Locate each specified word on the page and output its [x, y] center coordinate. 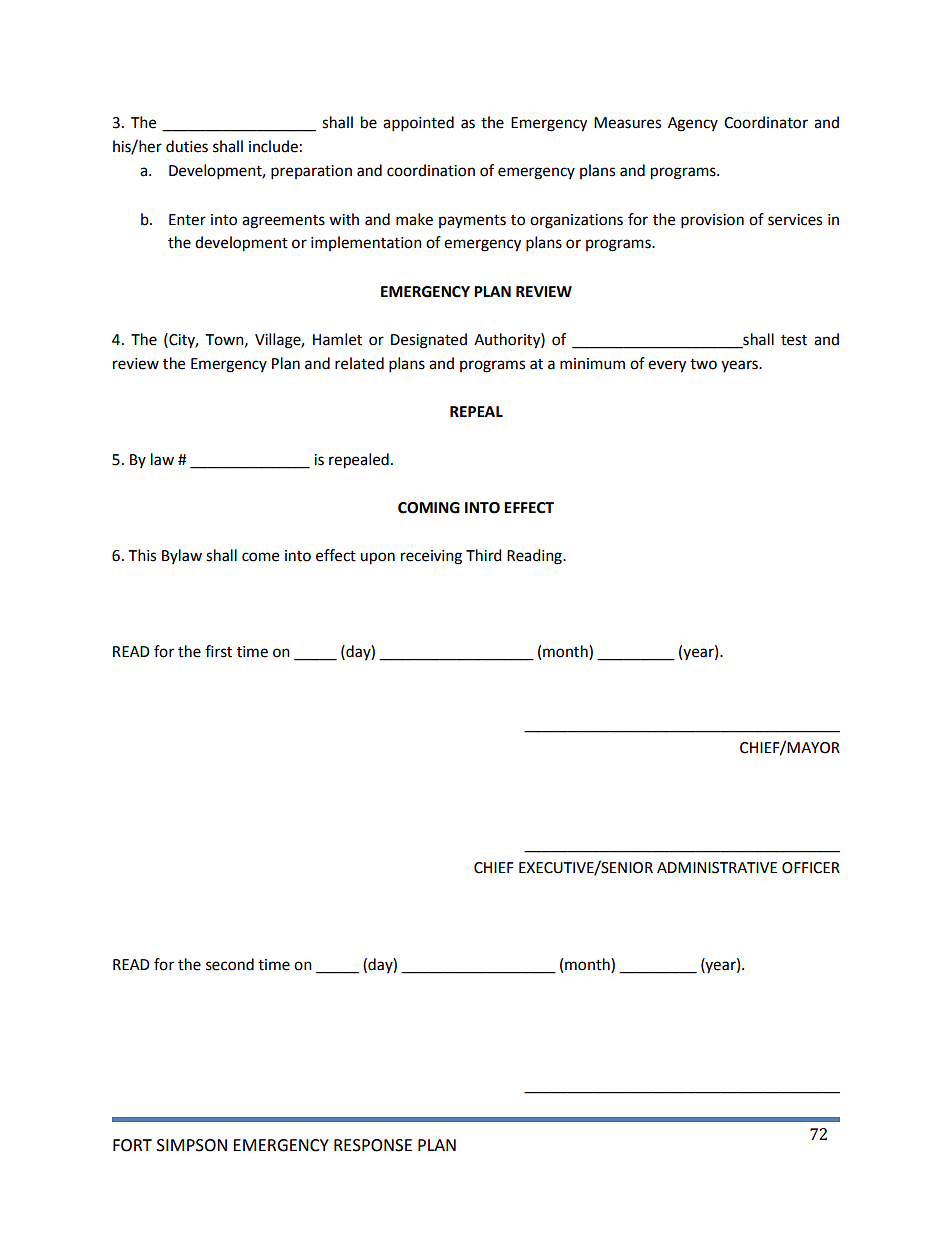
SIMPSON [192, 1145]
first [218, 651]
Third [484, 555]
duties [187, 146]
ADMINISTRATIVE [717, 868]
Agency [693, 124]
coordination [431, 170]
